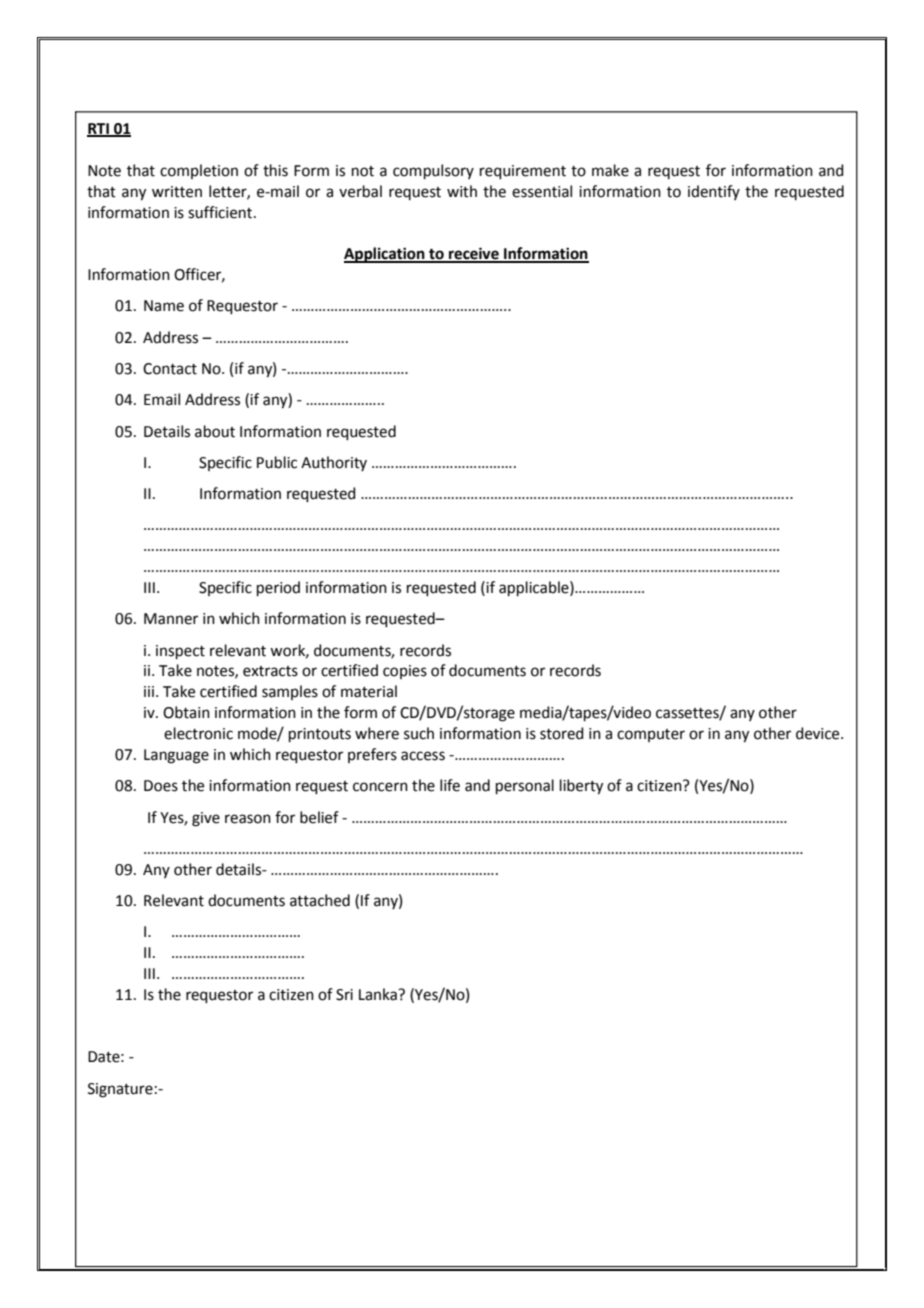 The width and height of the page is (924, 1308). What do you see at coordinates (334, 463) in the page?
I see `Authority` at bounding box center [334, 463].
